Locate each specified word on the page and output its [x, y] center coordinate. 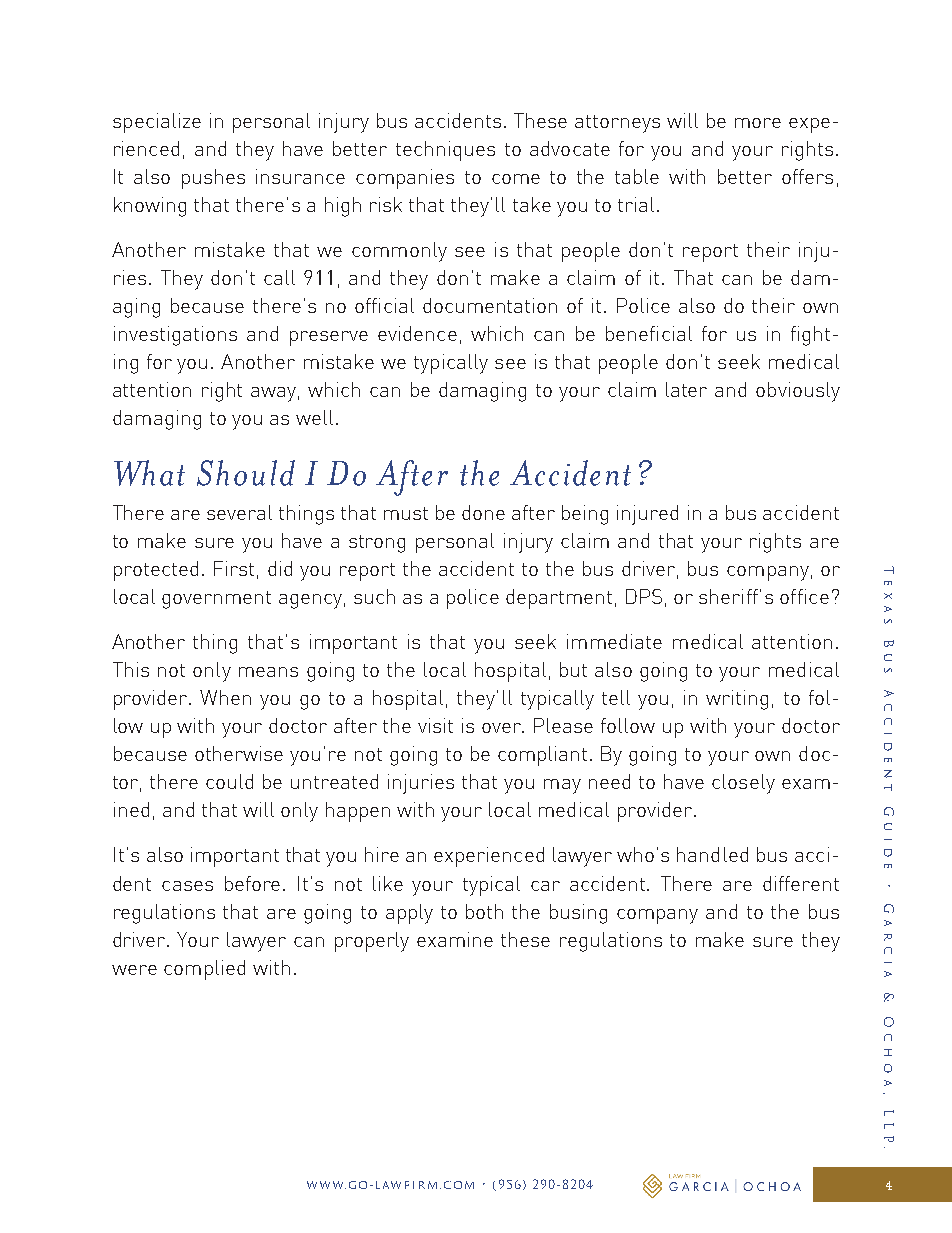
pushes [213, 179]
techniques [445, 151]
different [801, 883]
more [758, 123]
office [804, 596]
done [483, 512]
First [234, 568]
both [484, 911]
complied [204, 970]
